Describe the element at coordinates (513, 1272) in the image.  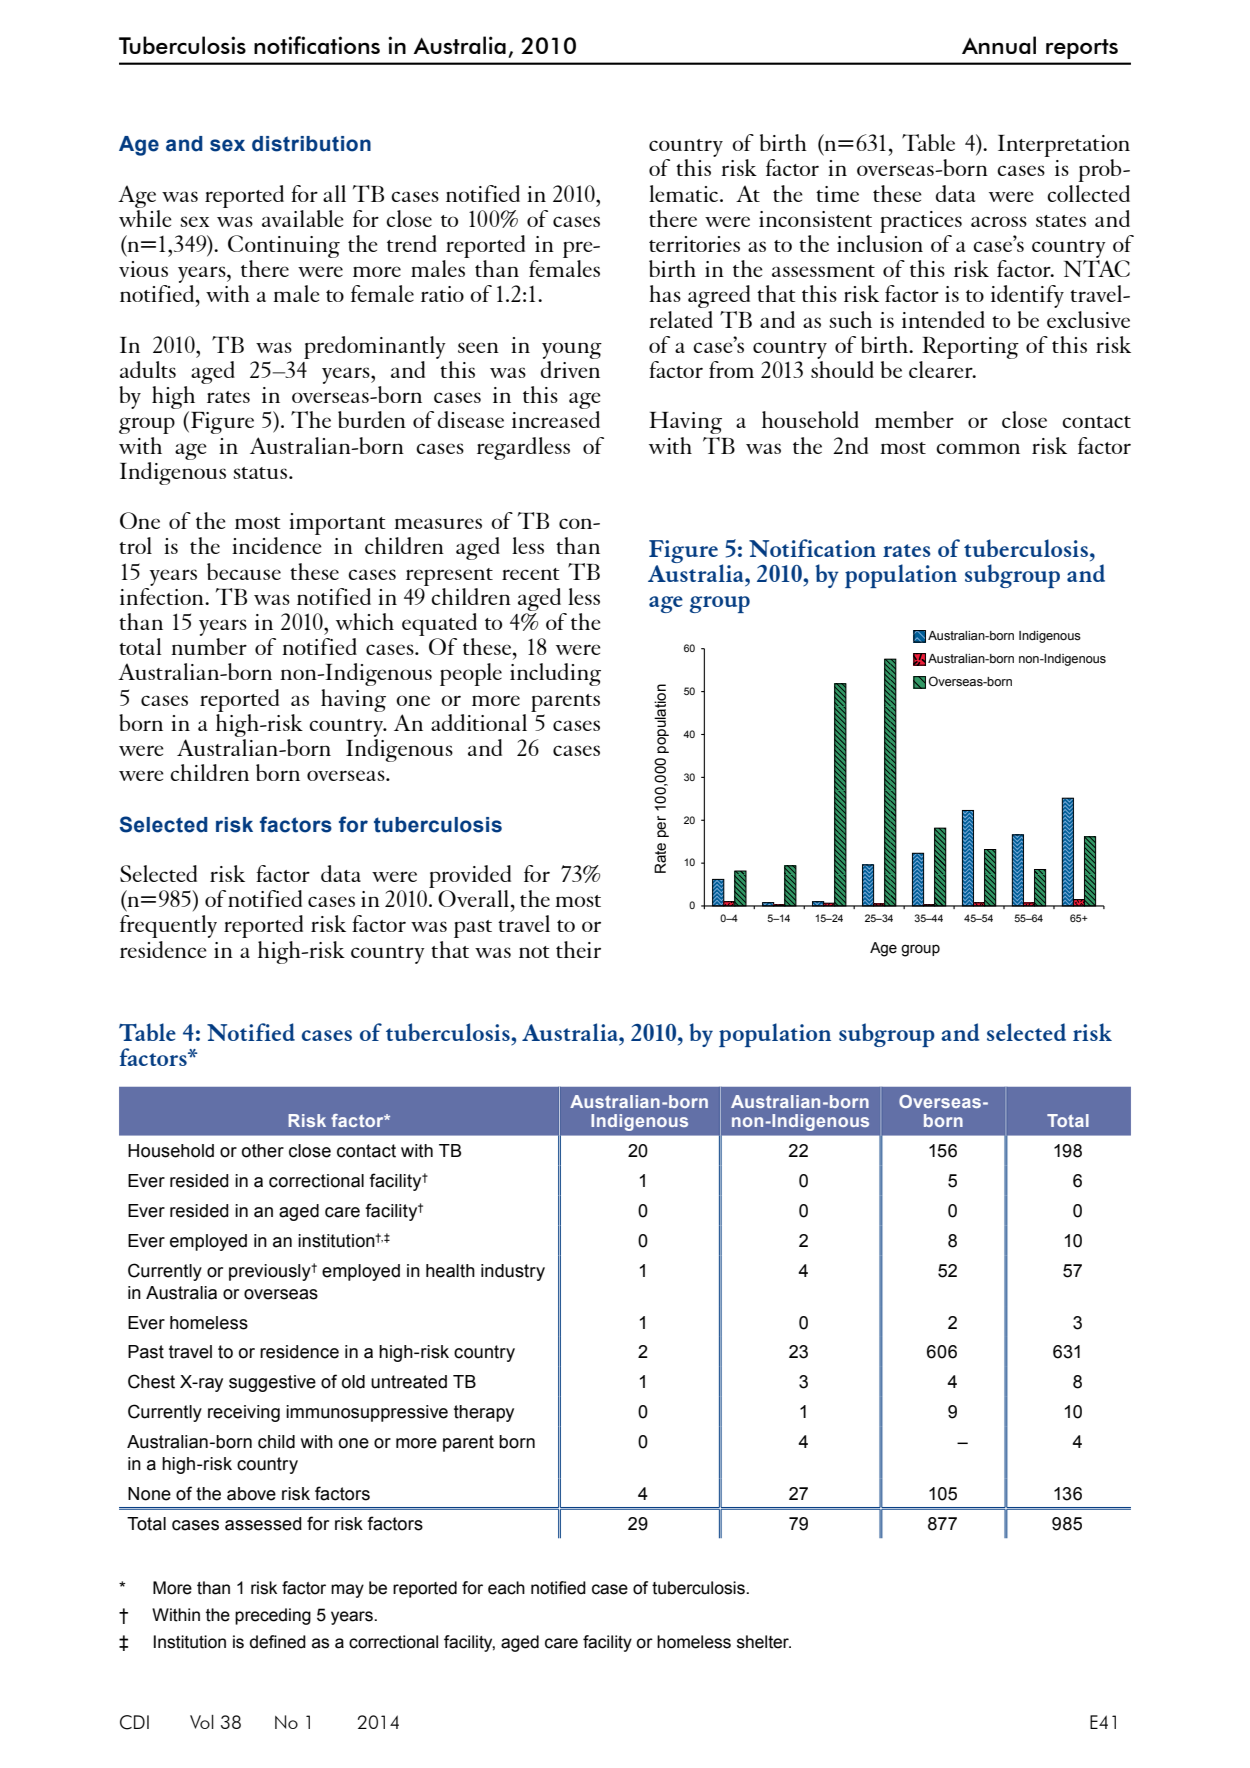
I see `industry` at that location.
